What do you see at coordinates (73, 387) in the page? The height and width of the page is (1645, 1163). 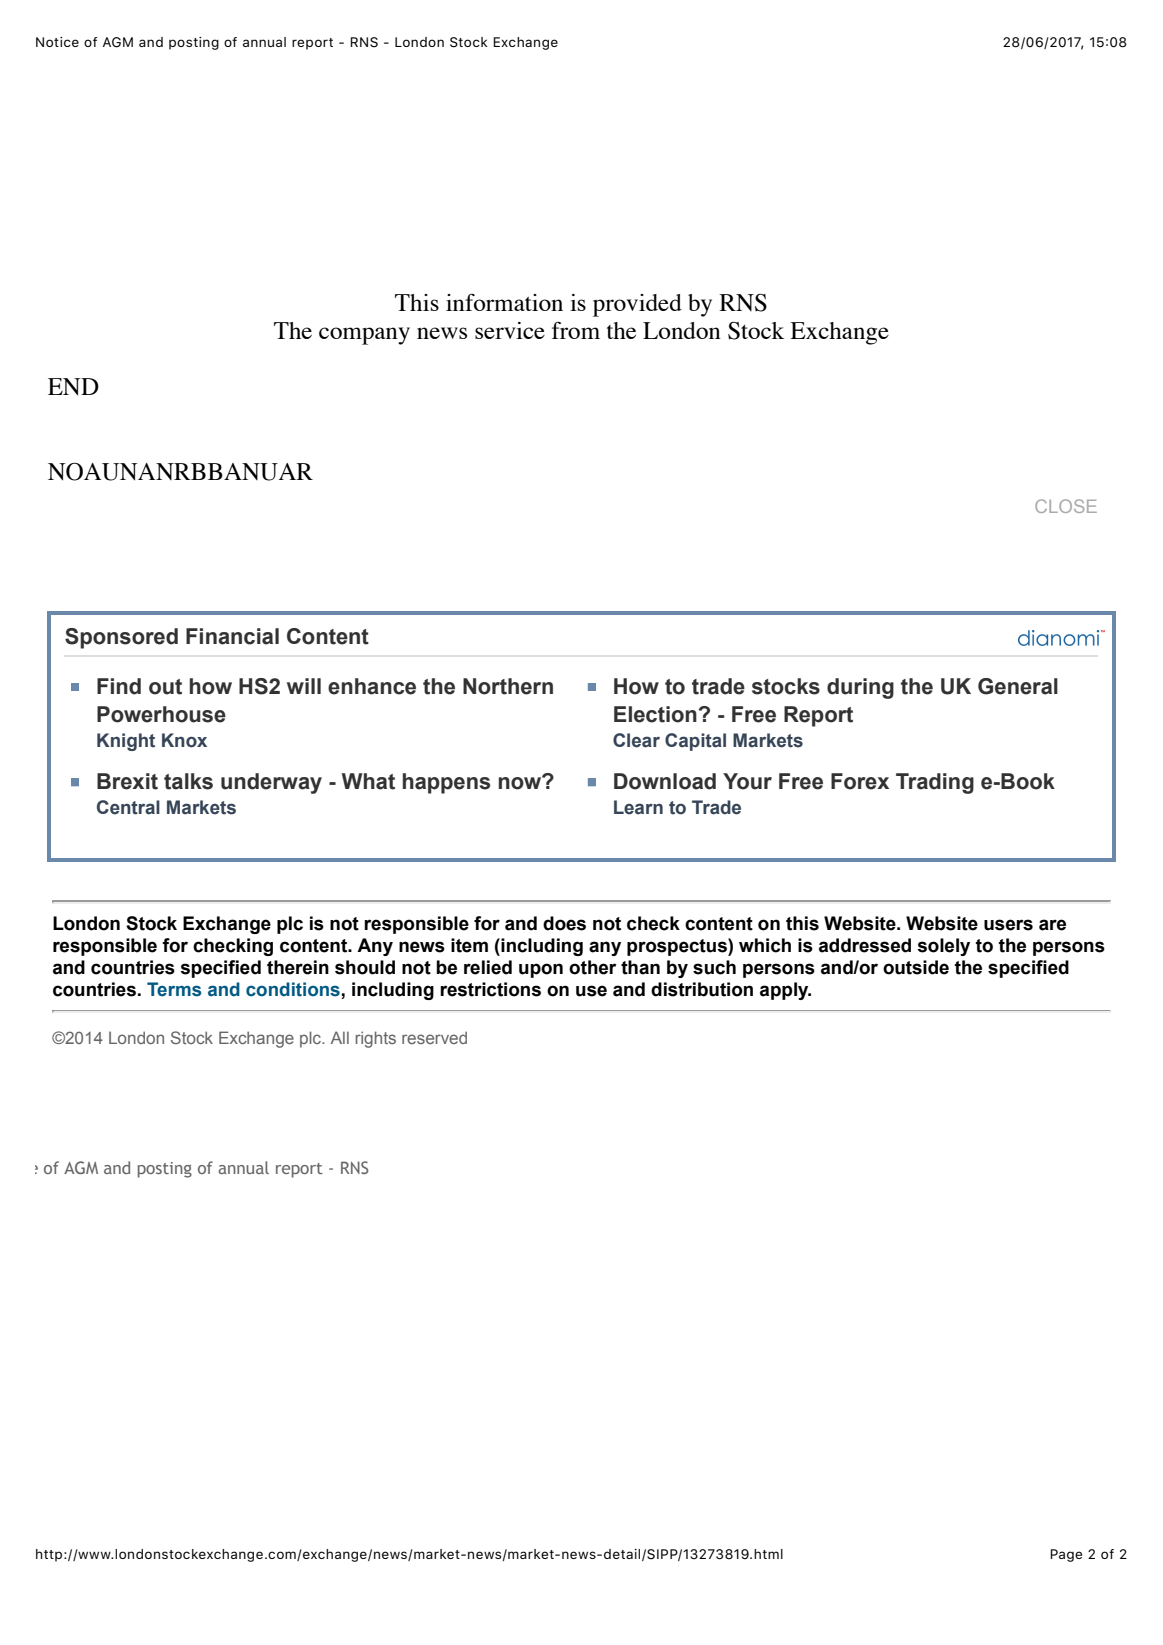 I see `END` at bounding box center [73, 387].
